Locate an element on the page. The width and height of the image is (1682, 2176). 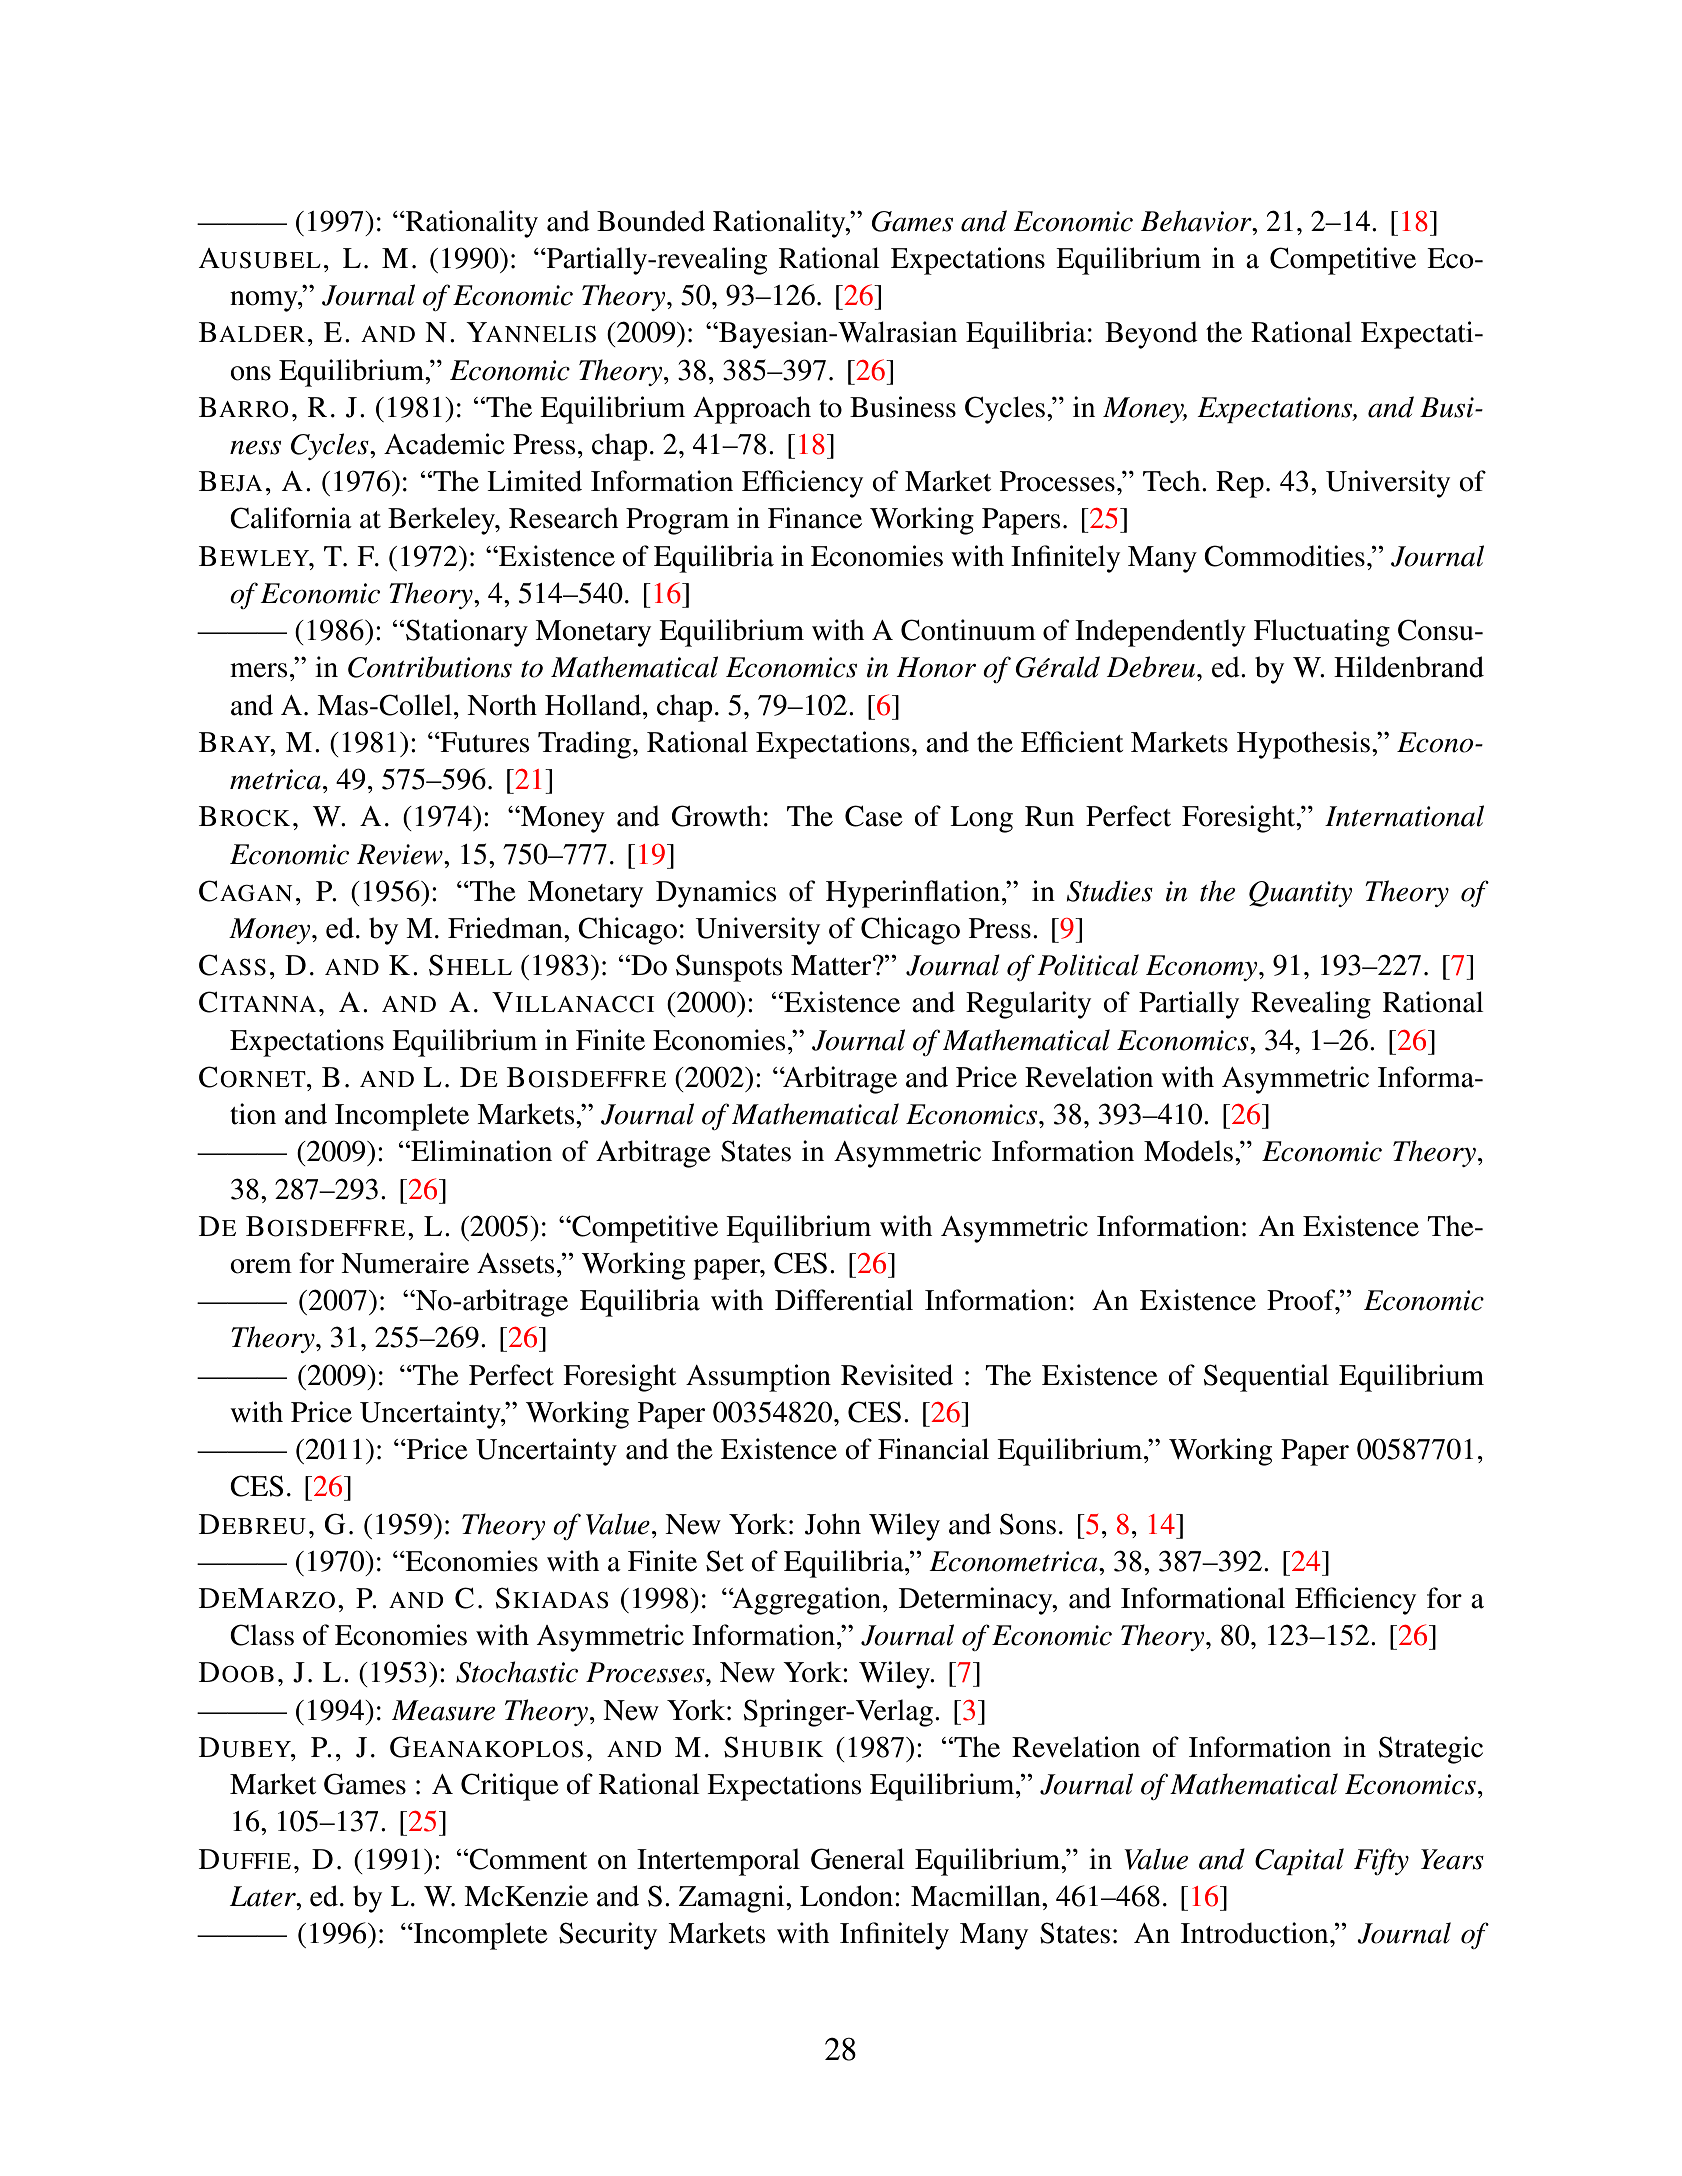
Approach is located at coordinates (752, 410).
